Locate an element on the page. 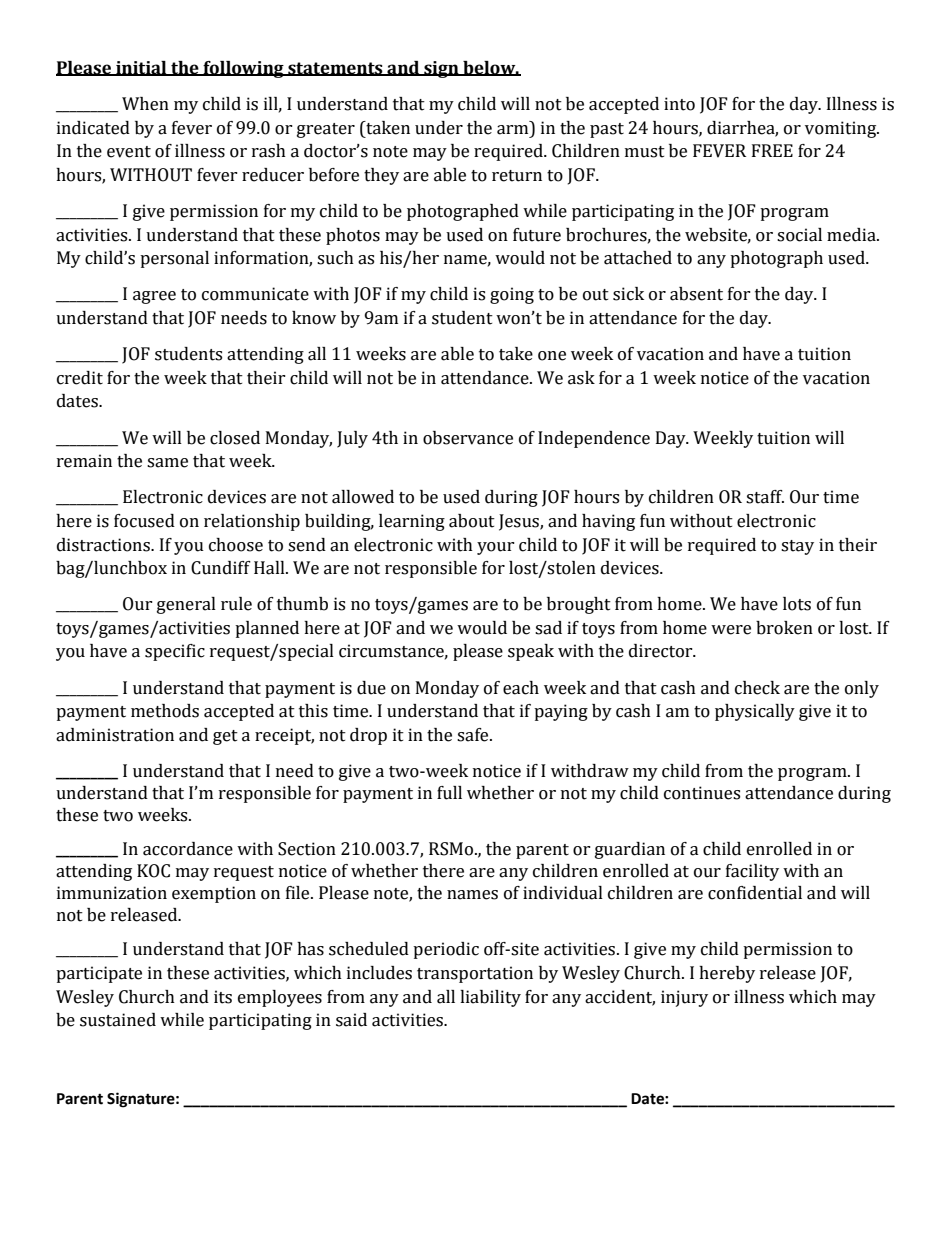  arm is located at coordinates (512, 130).
